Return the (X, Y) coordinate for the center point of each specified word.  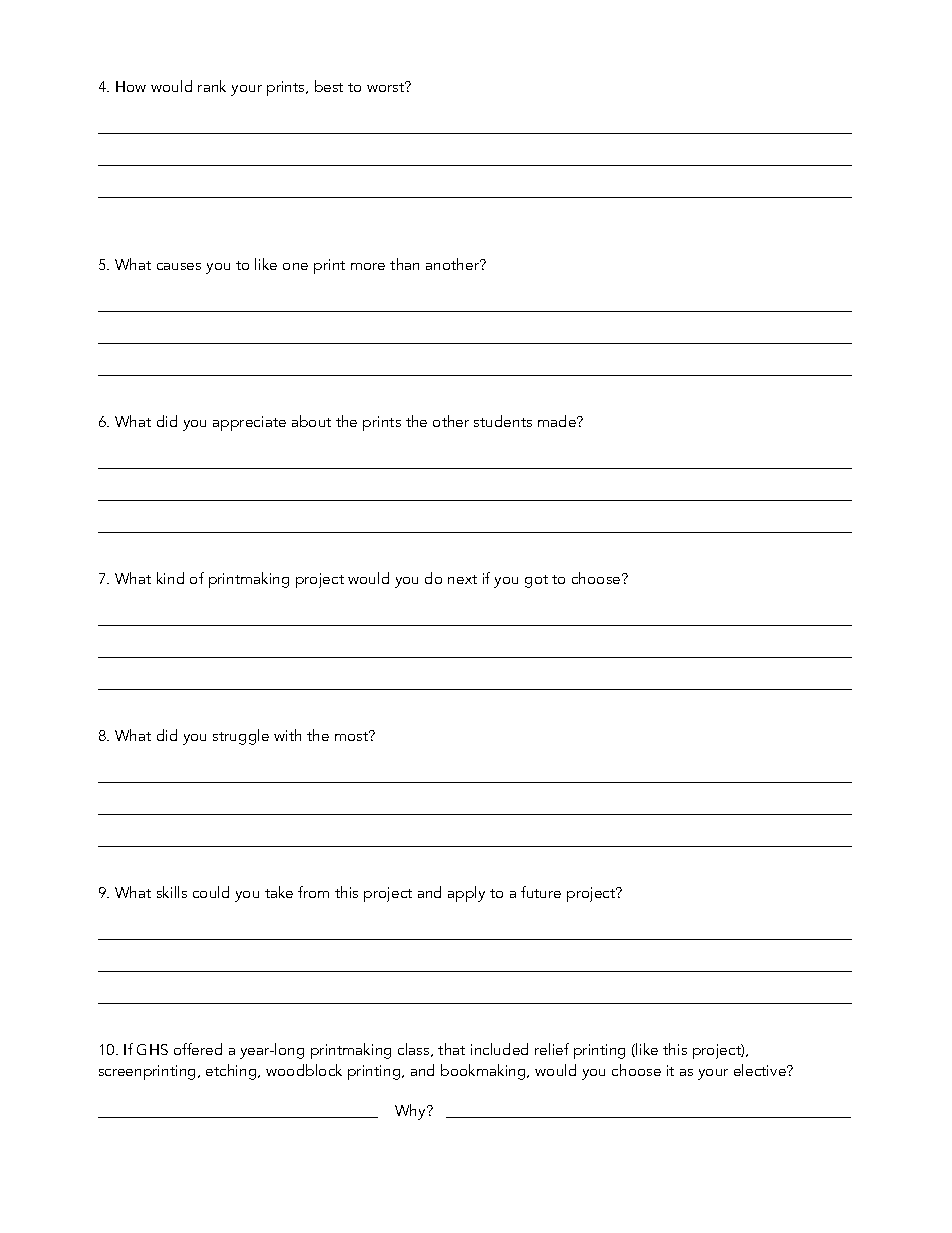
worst (387, 86)
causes (179, 266)
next (462, 579)
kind (170, 578)
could (211, 892)
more (368, 266)
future (541, 892)
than (404, 264)
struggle (241, 737)
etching (232, 1072)
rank (212, 86)
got (536, 581)
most (353, 735)
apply (466, 894)
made (558, 421)
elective (761, 1070)
